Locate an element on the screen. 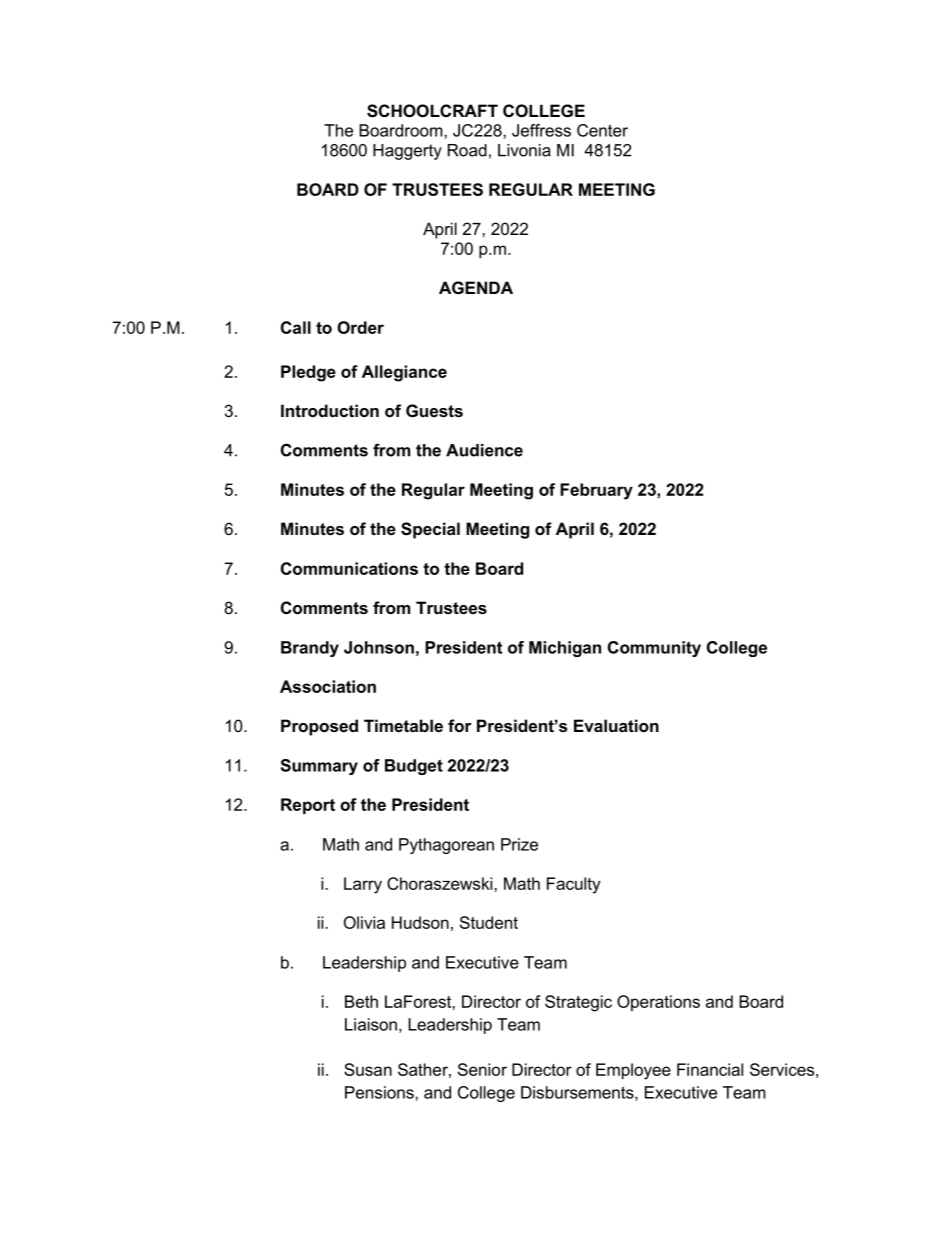 This screenshot has width=952, height=1233. Susan is located at coordinates (368, 1069).
